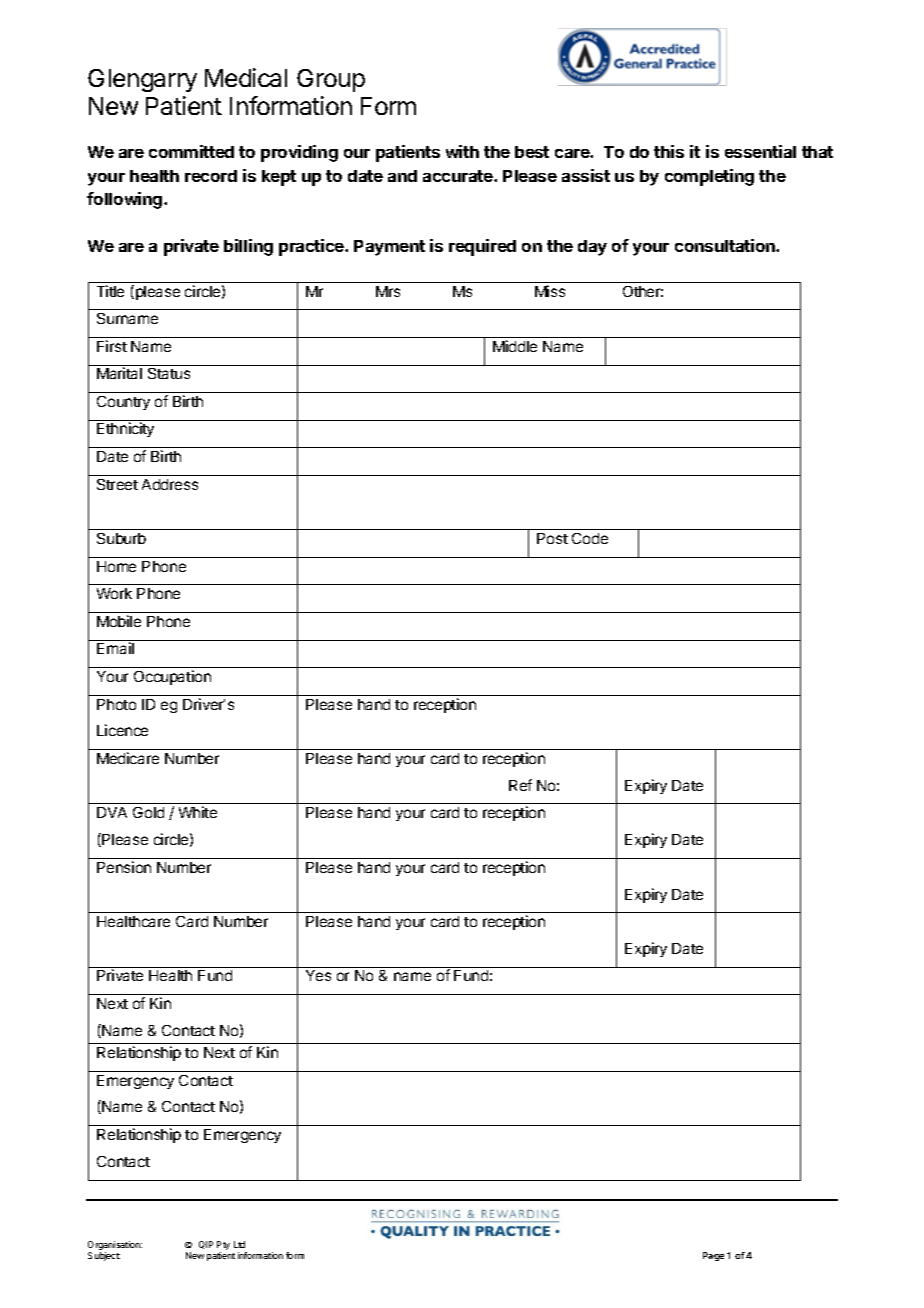 The image size is (924, 1308). What do you see at coordinates (318, 975) in the document?
I see `Yes` at bounding box center [318, 975].
